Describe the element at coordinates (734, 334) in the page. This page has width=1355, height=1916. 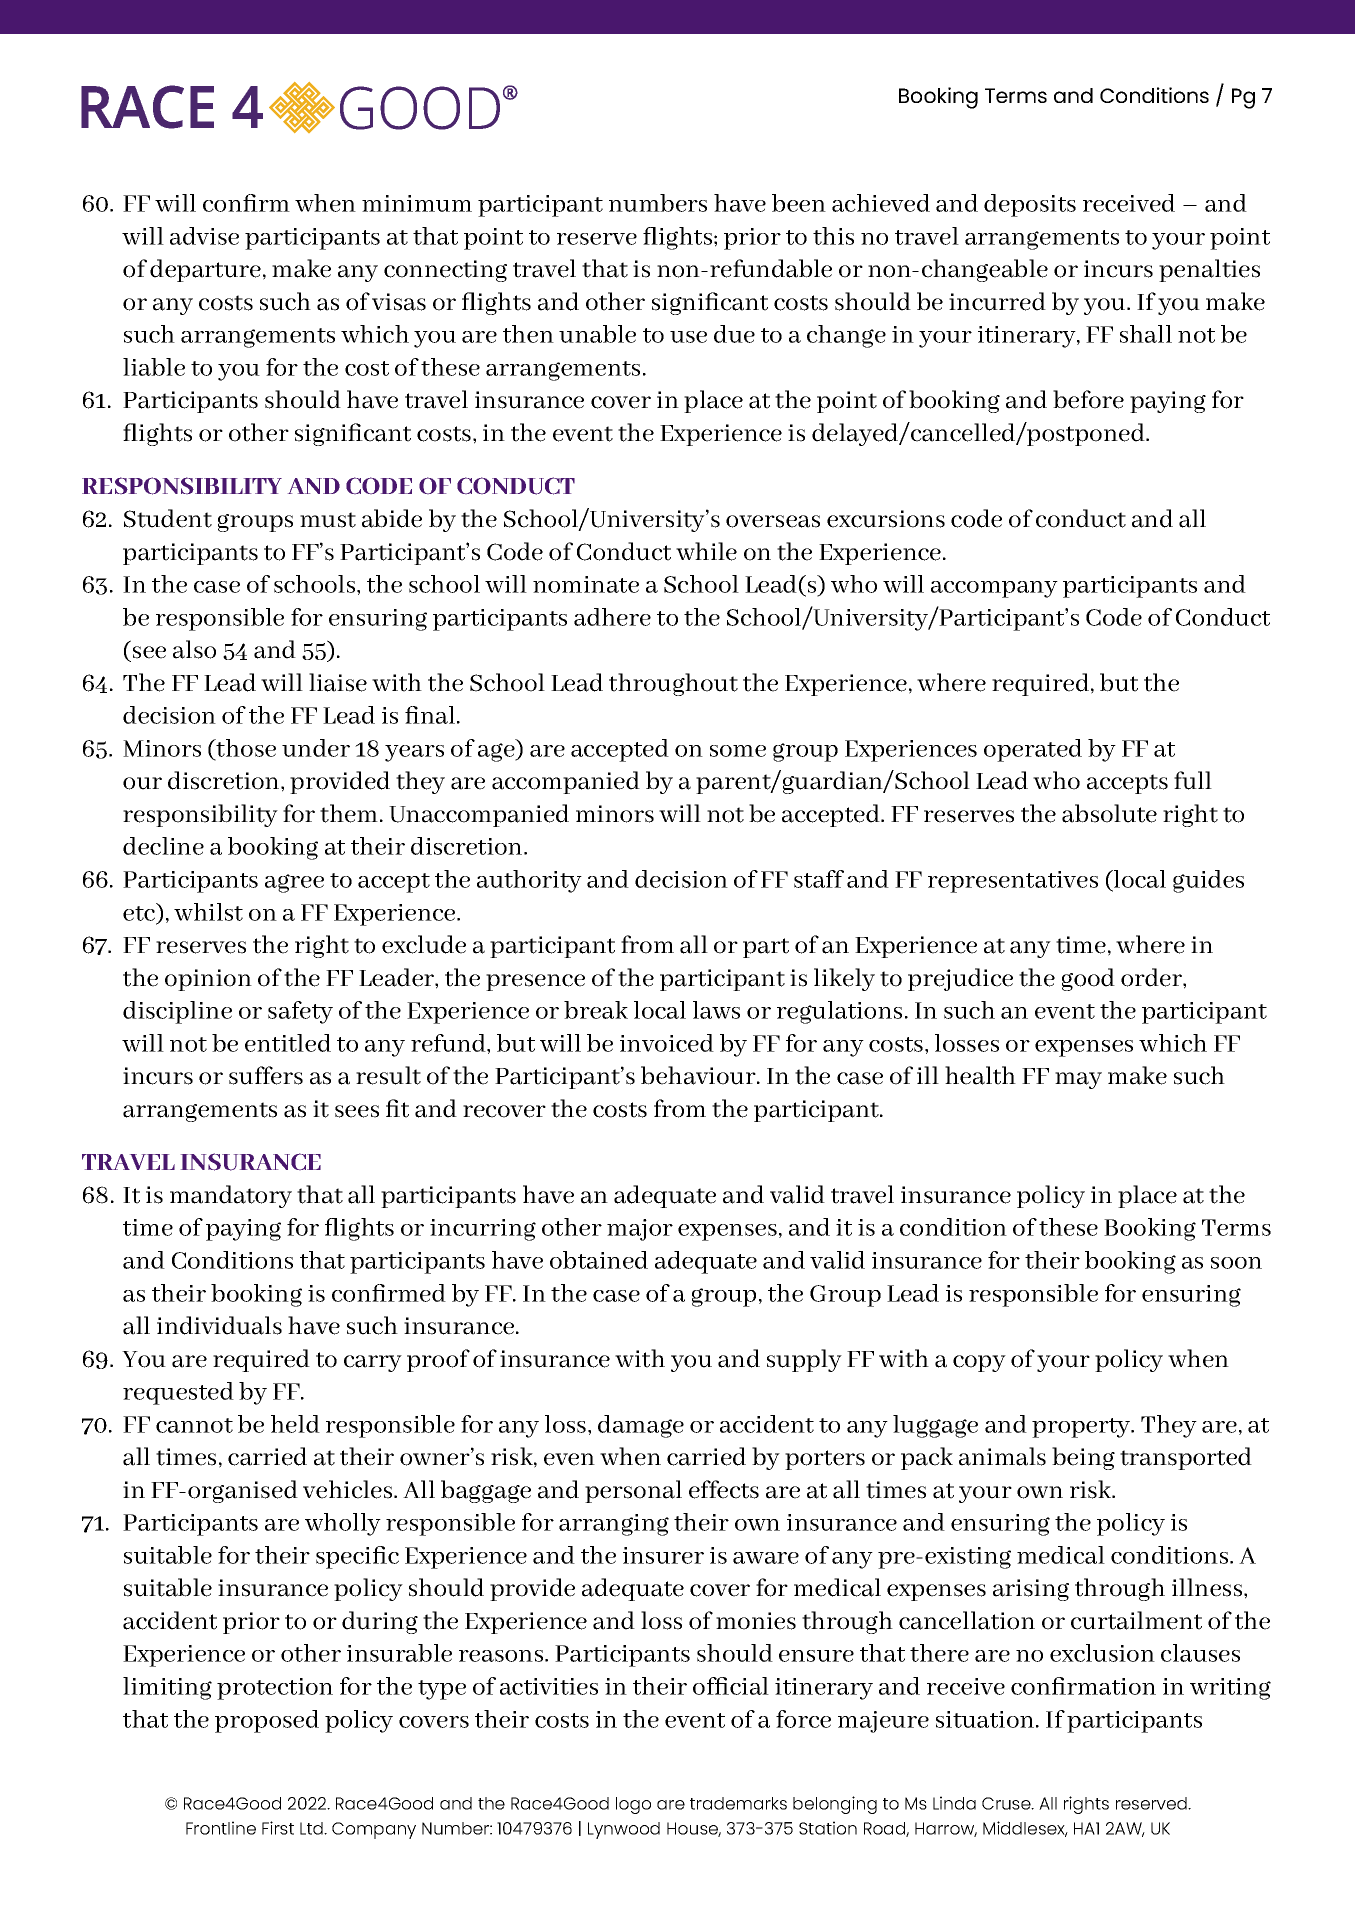
I see `due` at that location.
